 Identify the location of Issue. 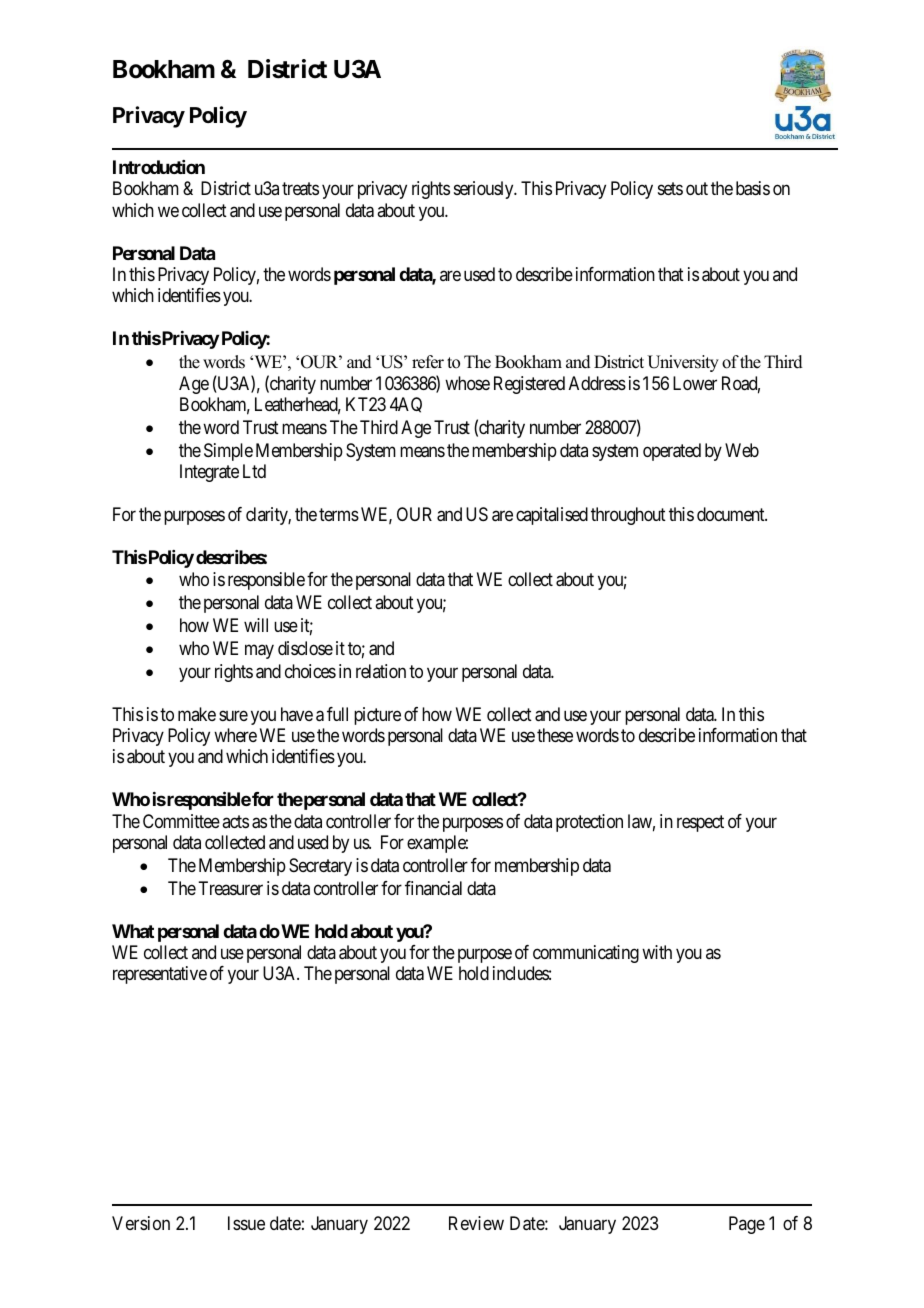
(246, 1223).
